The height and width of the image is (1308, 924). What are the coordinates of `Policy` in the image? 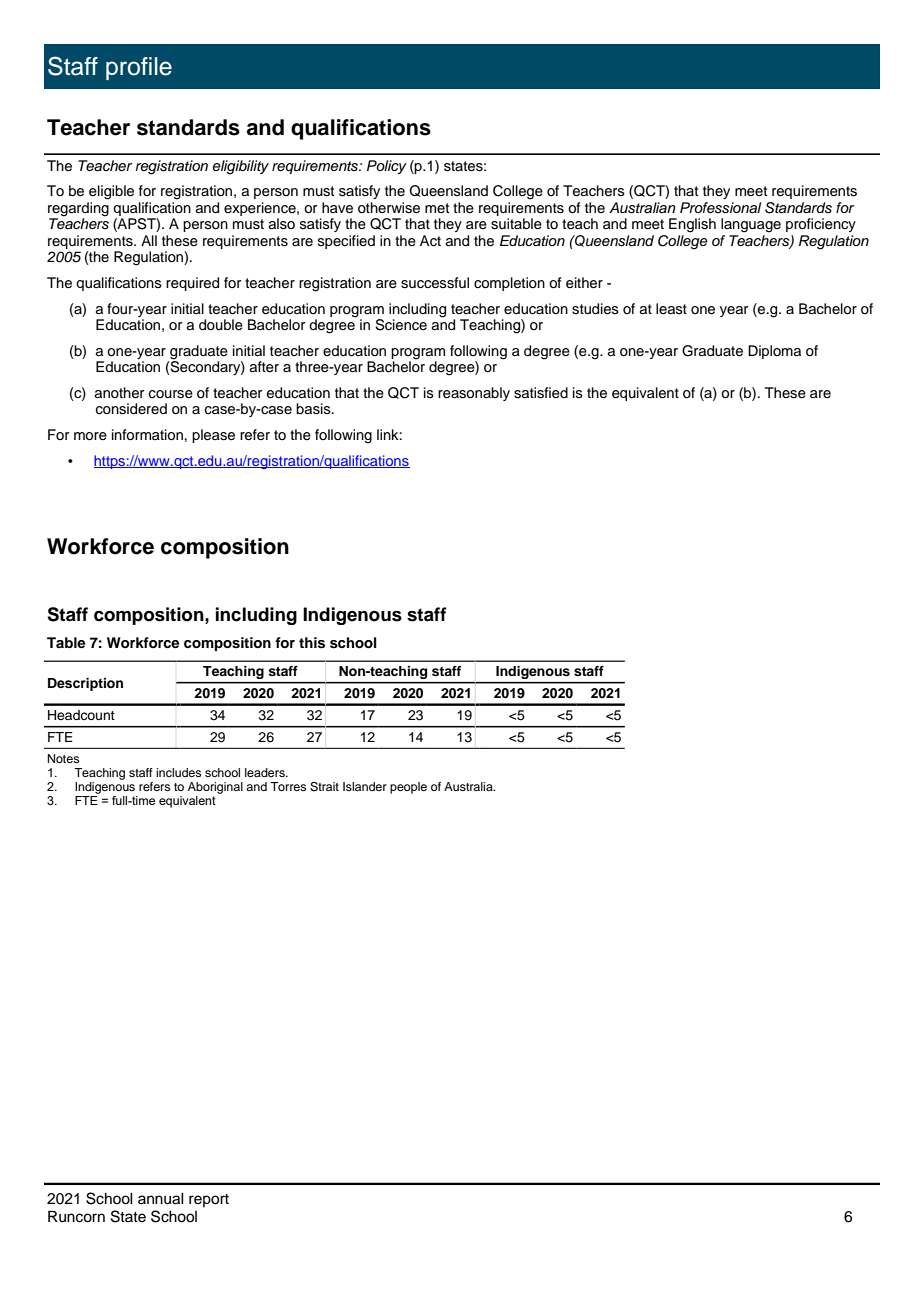 It's located at (387, 167).
